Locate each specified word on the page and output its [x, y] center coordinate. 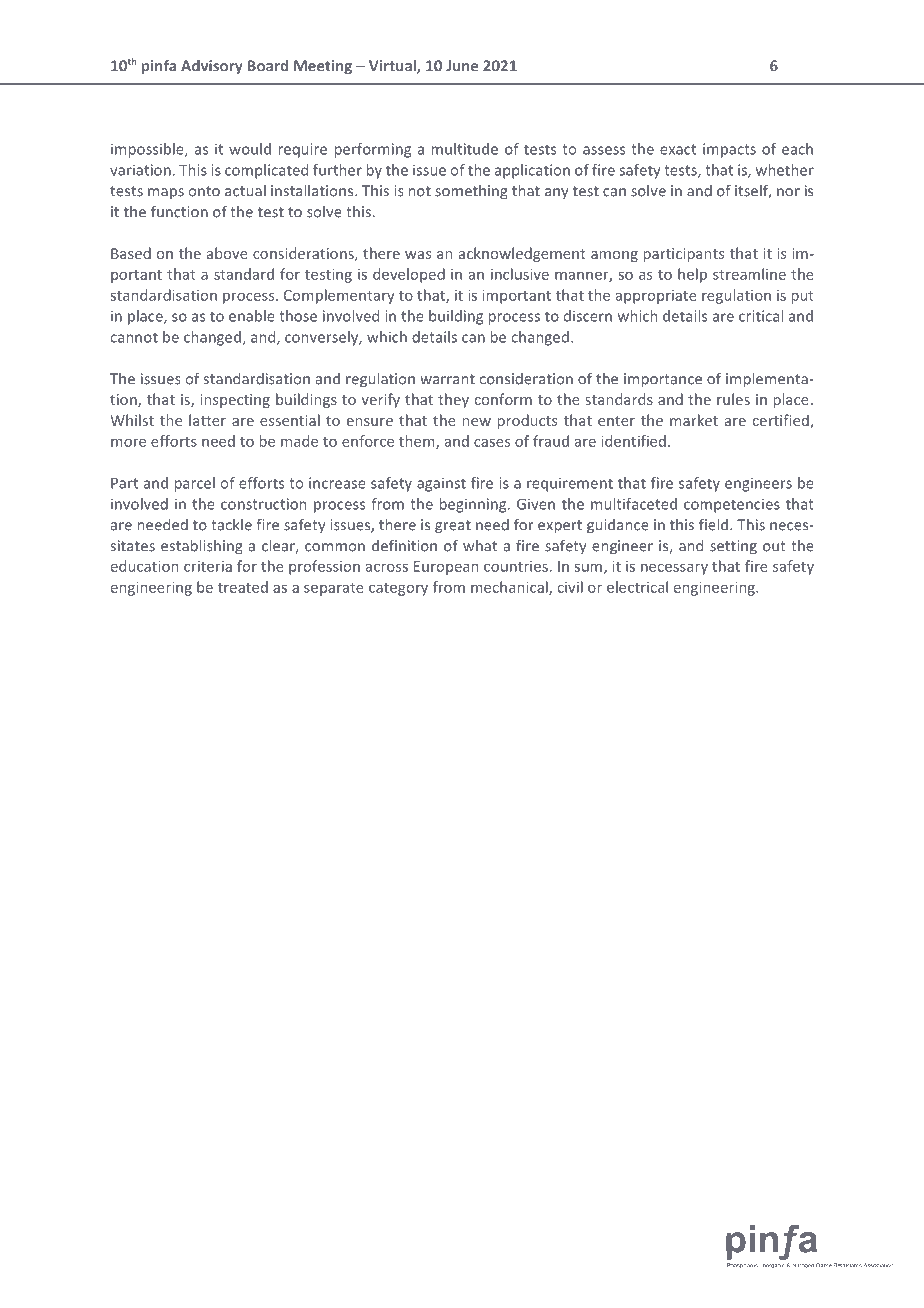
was [418, 255]
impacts [729, 150]
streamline [749, 274]
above [227, 253]
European [446, 568]
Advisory [212, 67]
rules [733, 399]
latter [207, 420]
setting [733, 547]
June [462, 66]
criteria [208, 566]
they [453, 400]
